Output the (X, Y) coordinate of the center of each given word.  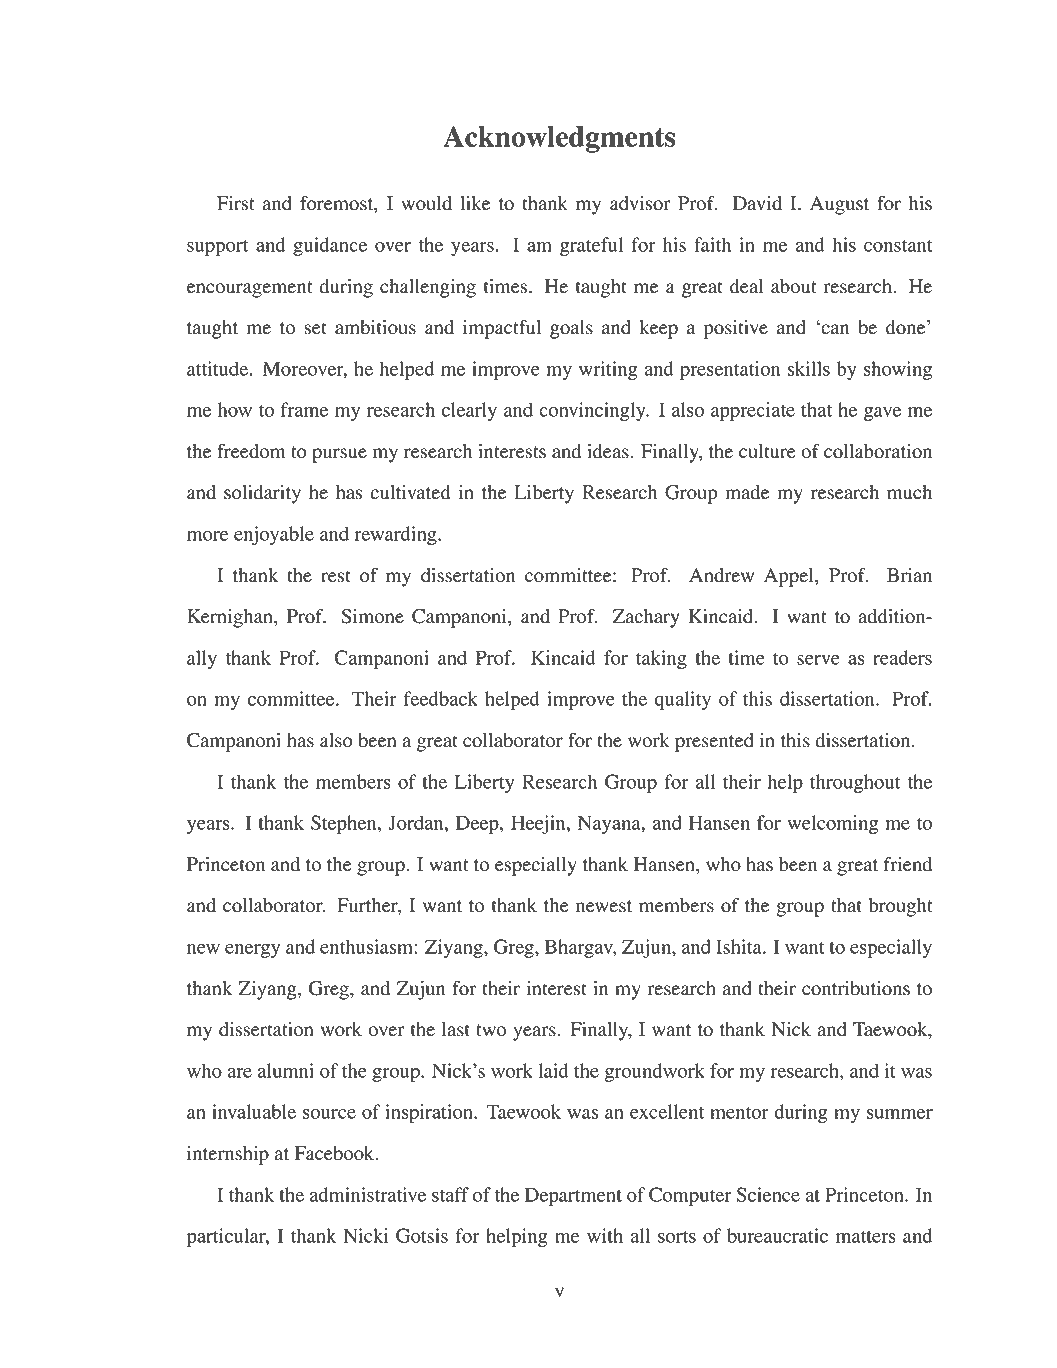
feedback (441, 698)
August (839, 205)
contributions (856, 988)
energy (252, 951)
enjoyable (274, 535)
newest (604, 906)
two (491, 1030)
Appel (790, 577)
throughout (855, 783)
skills (808, 368)
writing (608, 370)
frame (304, 409)
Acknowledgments (559, 139)
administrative (368, 1194)
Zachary (646, 618)
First (236, 203)
